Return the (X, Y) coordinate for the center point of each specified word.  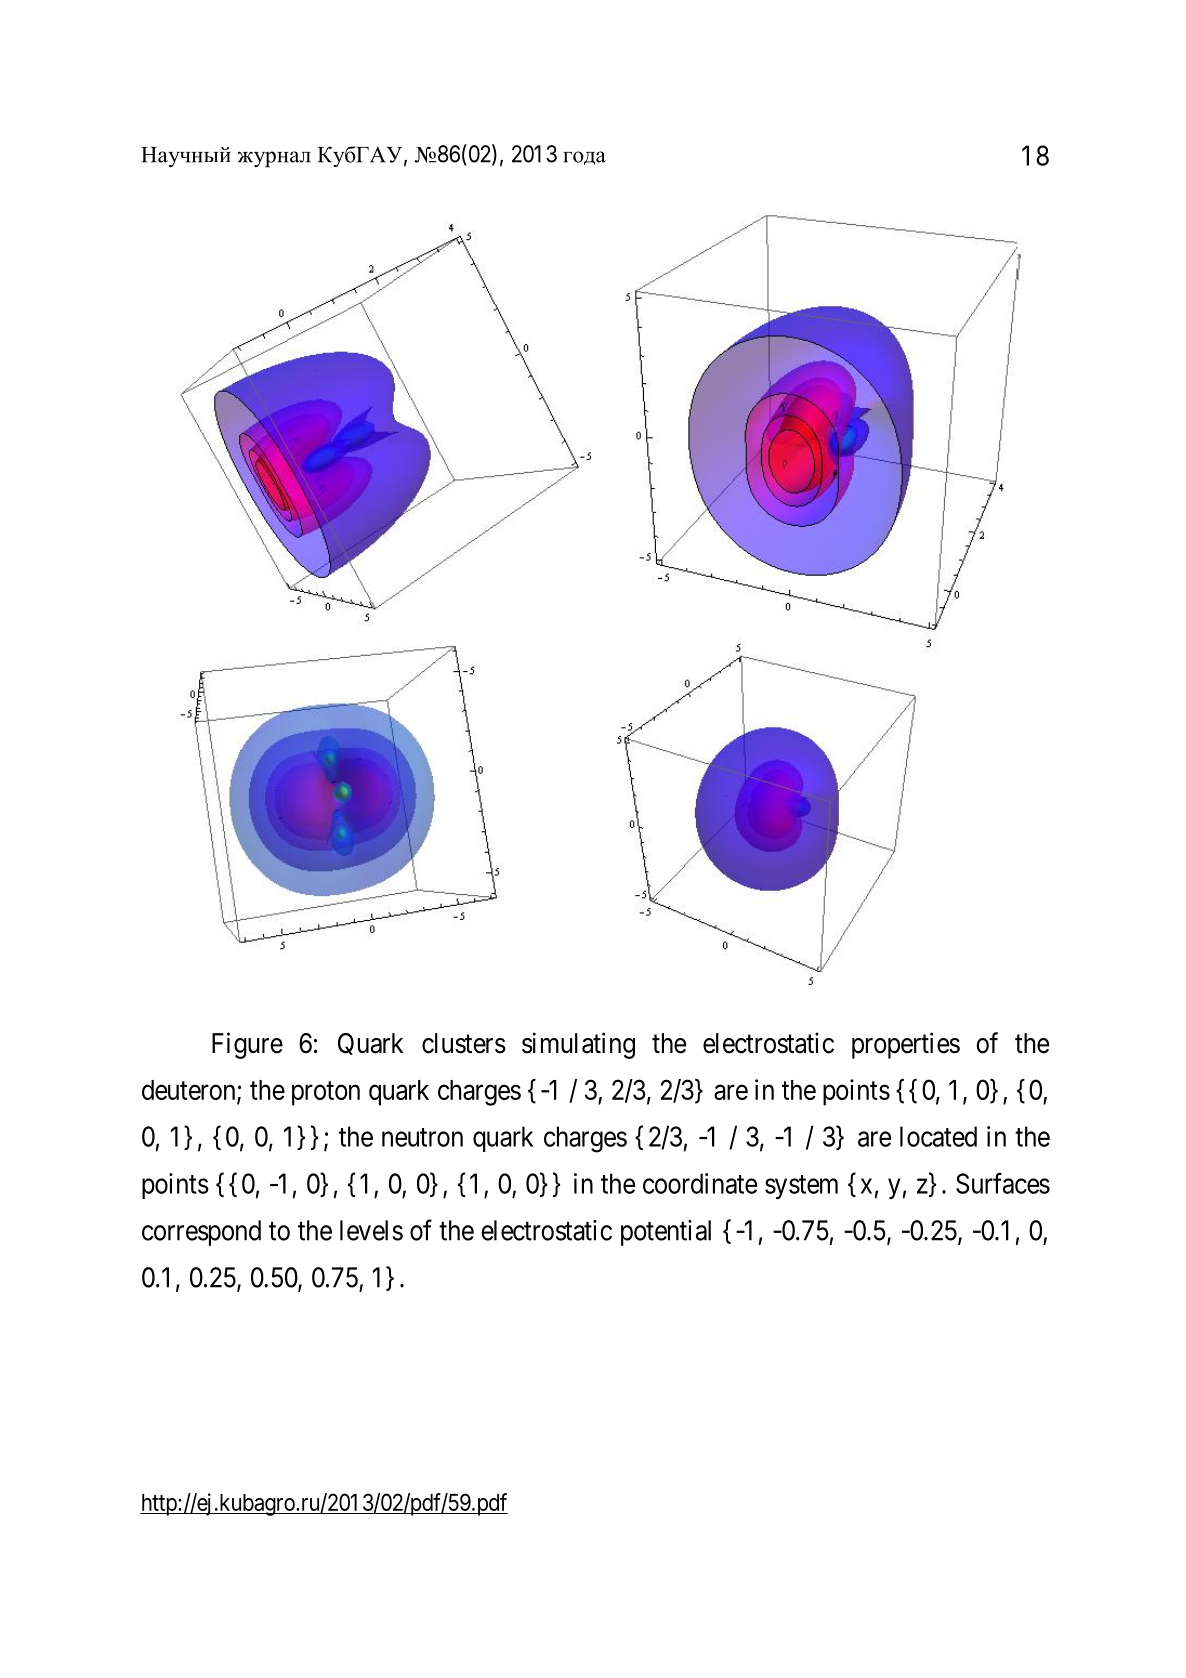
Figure (247, 1045)
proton (326, 1093)
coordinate (700, 1183)
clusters (464, 1043)
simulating (578, 1045)
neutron (422, 1137)
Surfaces (1003, 1183)
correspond (201, 1233)
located (938, 1136)
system (801, 1187)
